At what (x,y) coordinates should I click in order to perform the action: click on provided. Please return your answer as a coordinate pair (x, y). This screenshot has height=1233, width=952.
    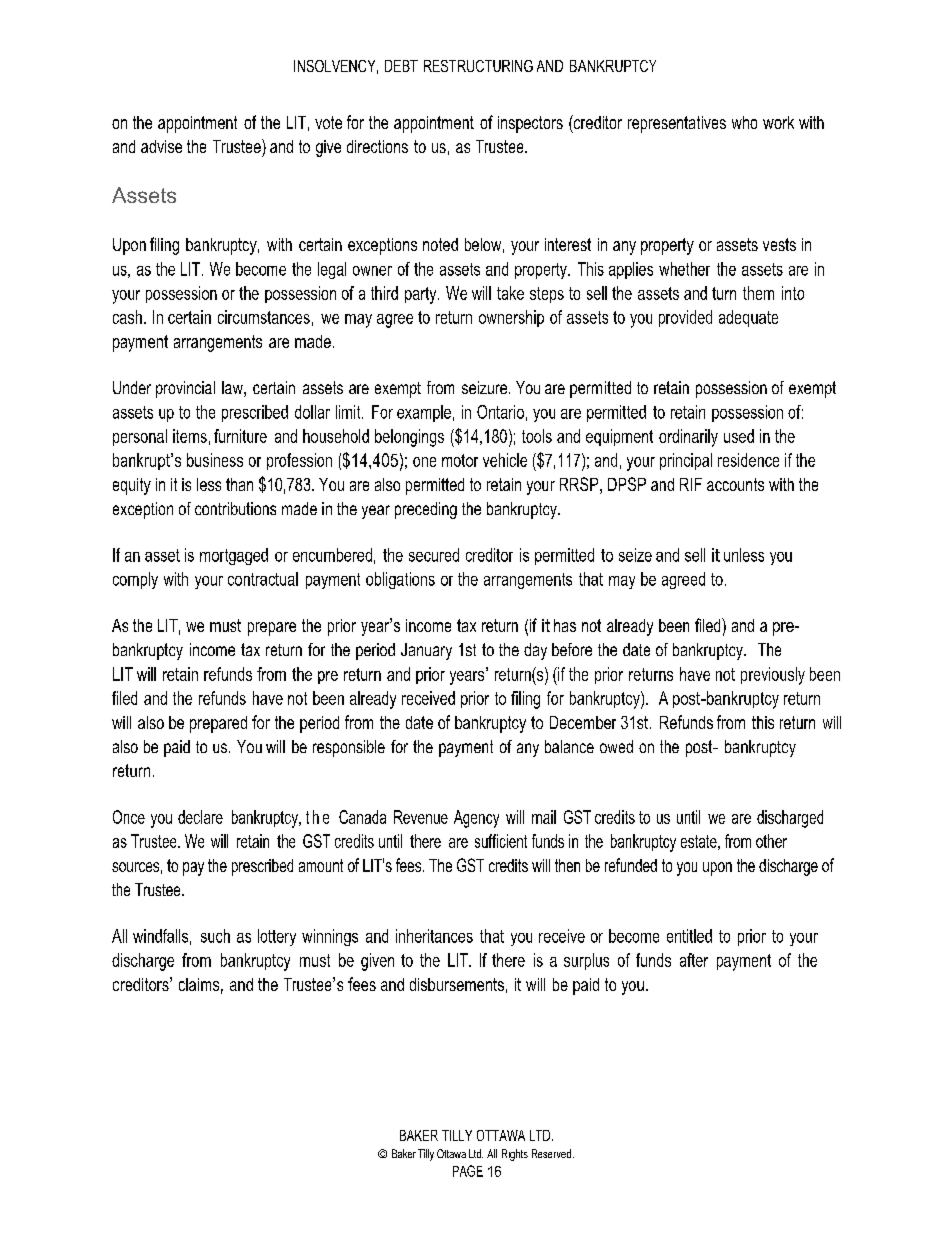
    Looking at the image, I should click on (685, 318).
